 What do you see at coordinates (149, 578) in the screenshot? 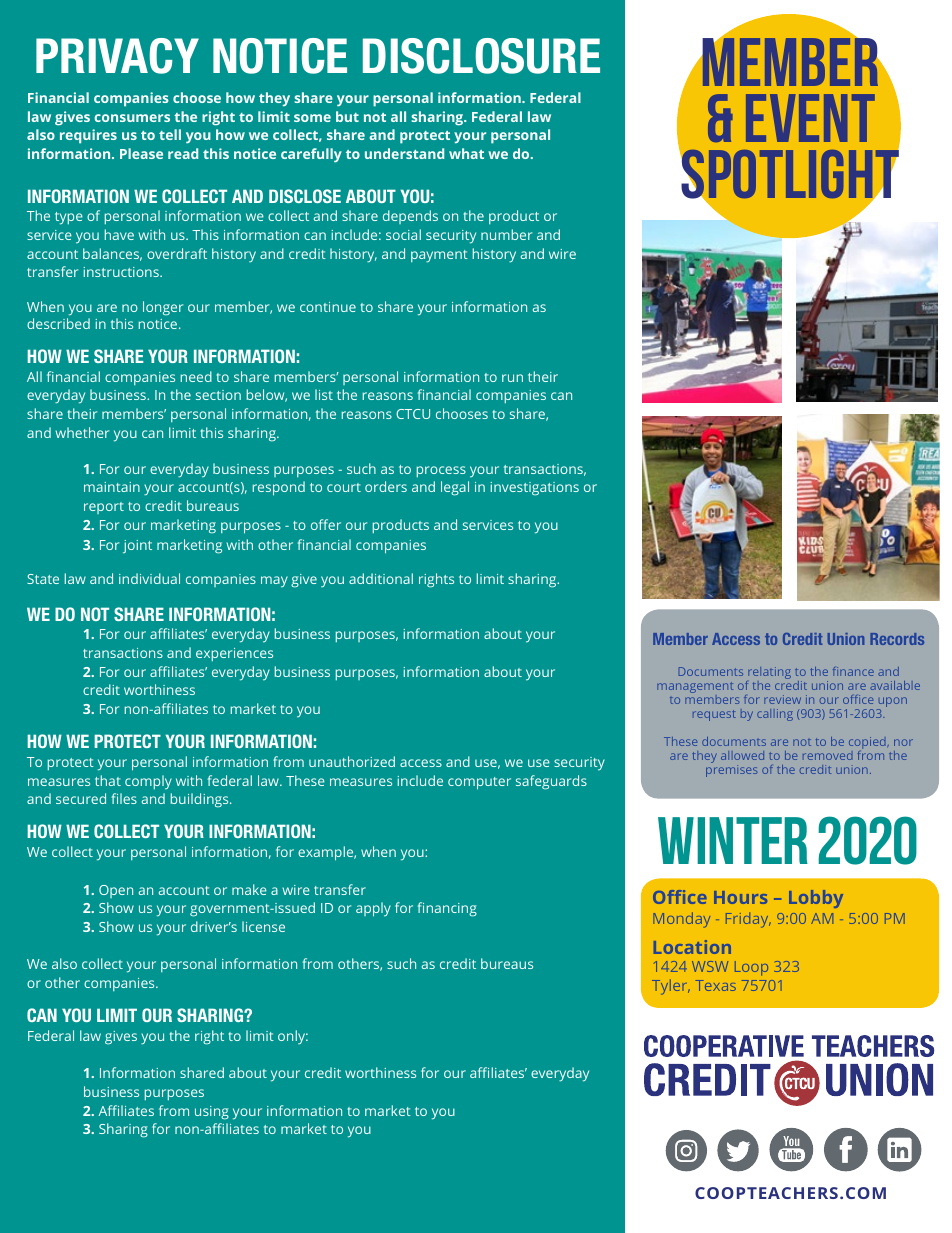
I see `individual` at bounding box center [149, 578].
